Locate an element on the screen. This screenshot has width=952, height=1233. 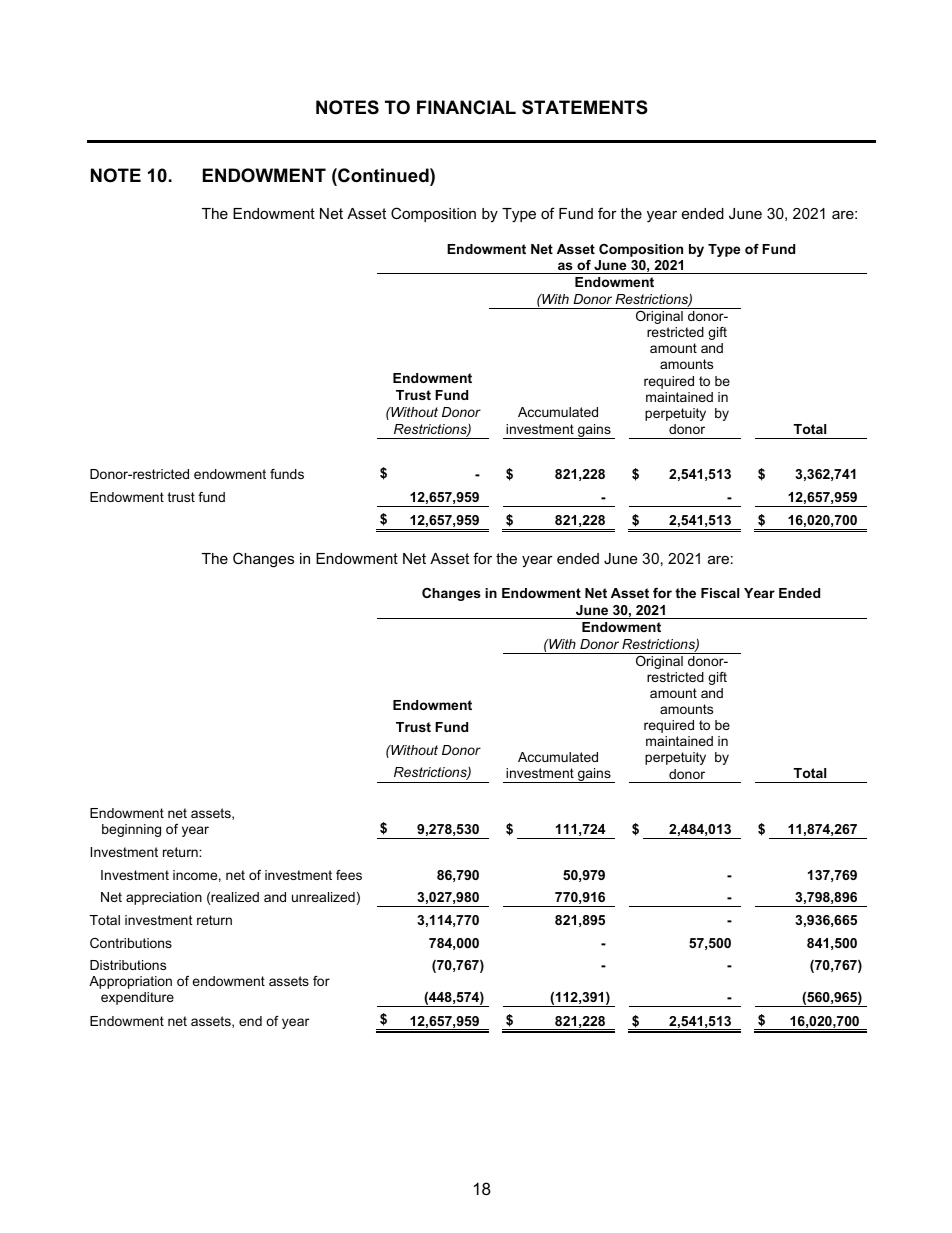
STATEMENTS is located at coordinates (585, 107).
